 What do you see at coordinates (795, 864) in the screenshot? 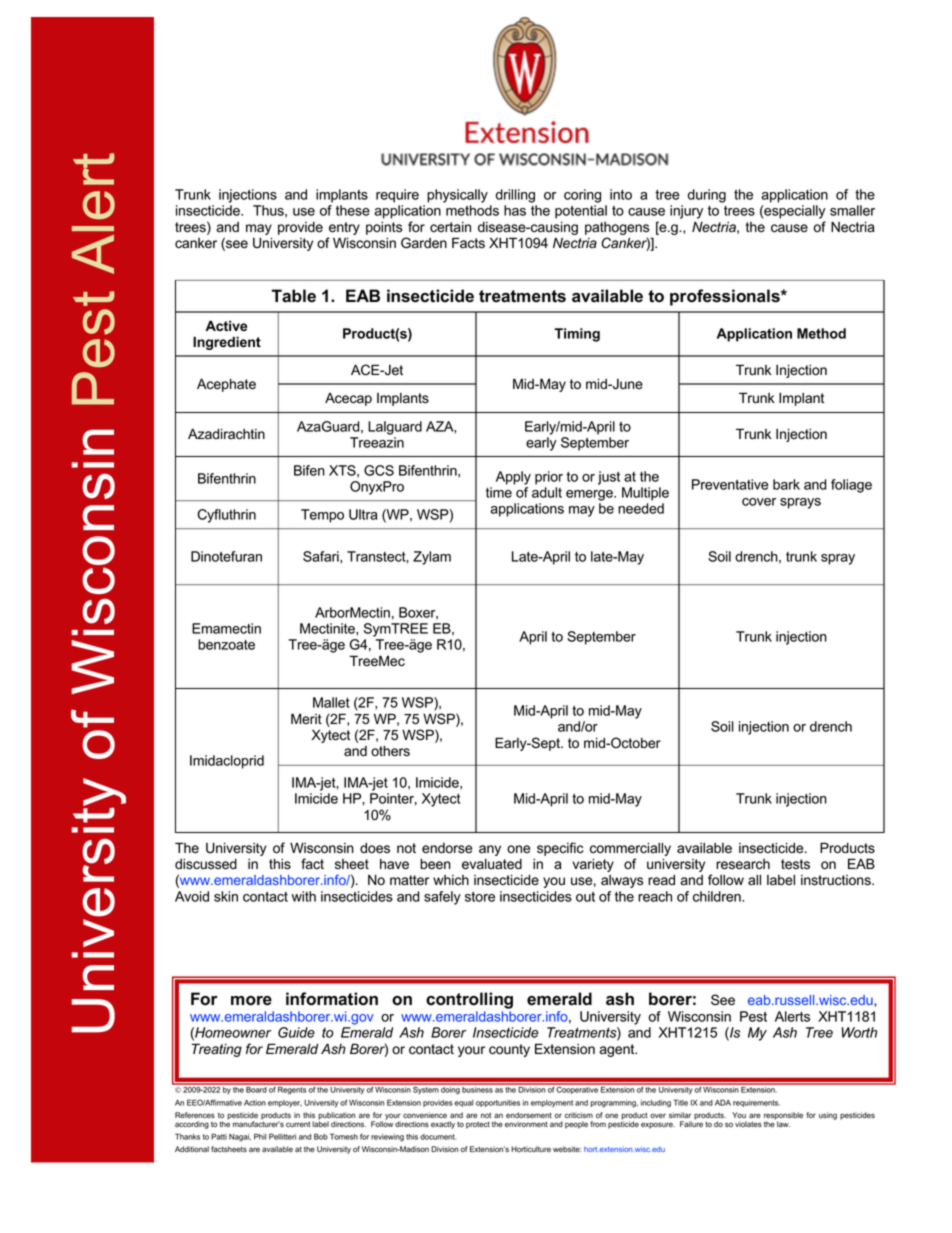
I see `tests` at bounding box center [795, 864].
